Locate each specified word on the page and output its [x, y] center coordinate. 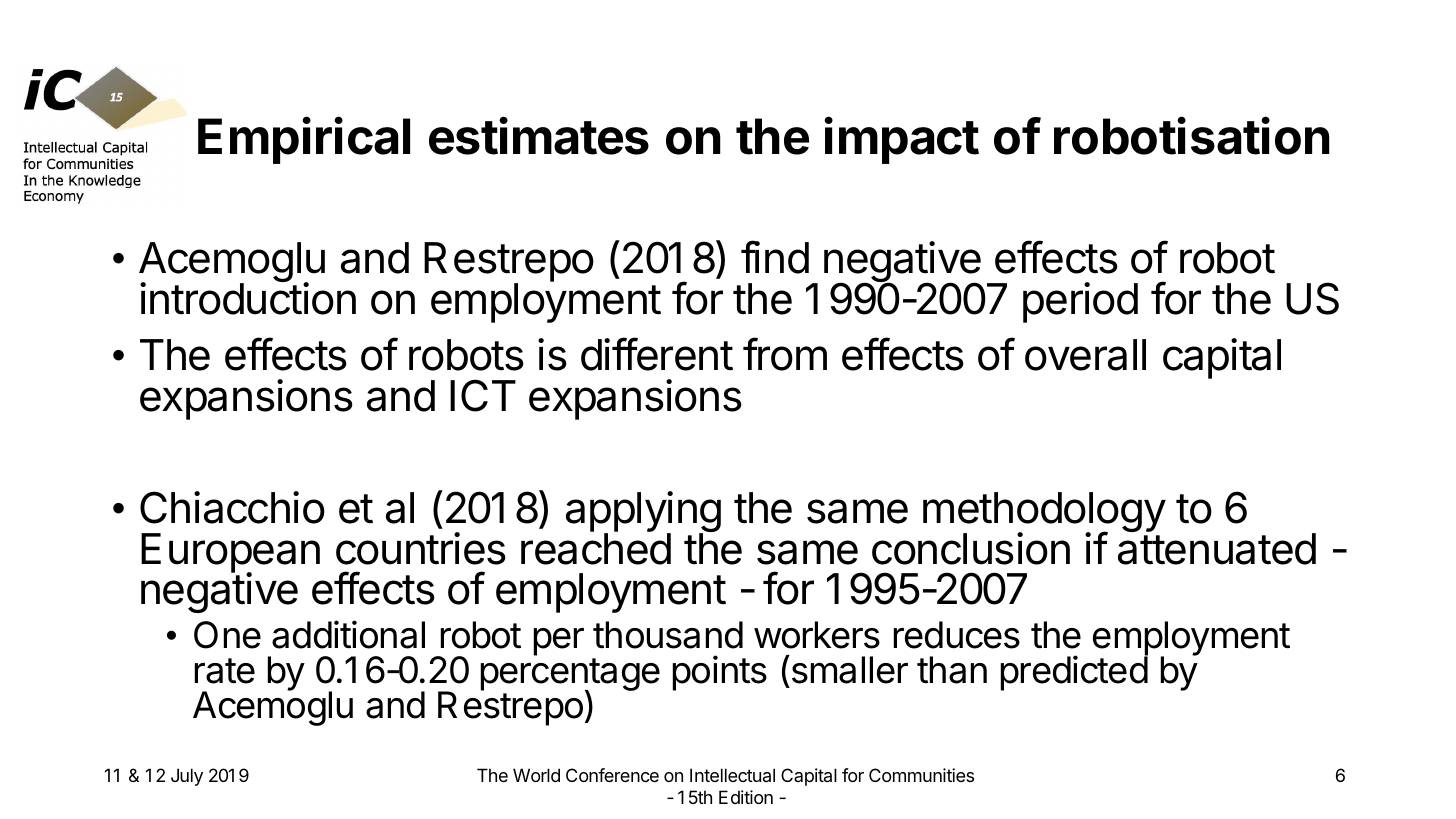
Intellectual [732, 775]
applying [643, 513]
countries [421, 548]
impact [901, 140]
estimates [539, 135]
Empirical [304, 140]
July [187, 777]
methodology [1044, 513]
